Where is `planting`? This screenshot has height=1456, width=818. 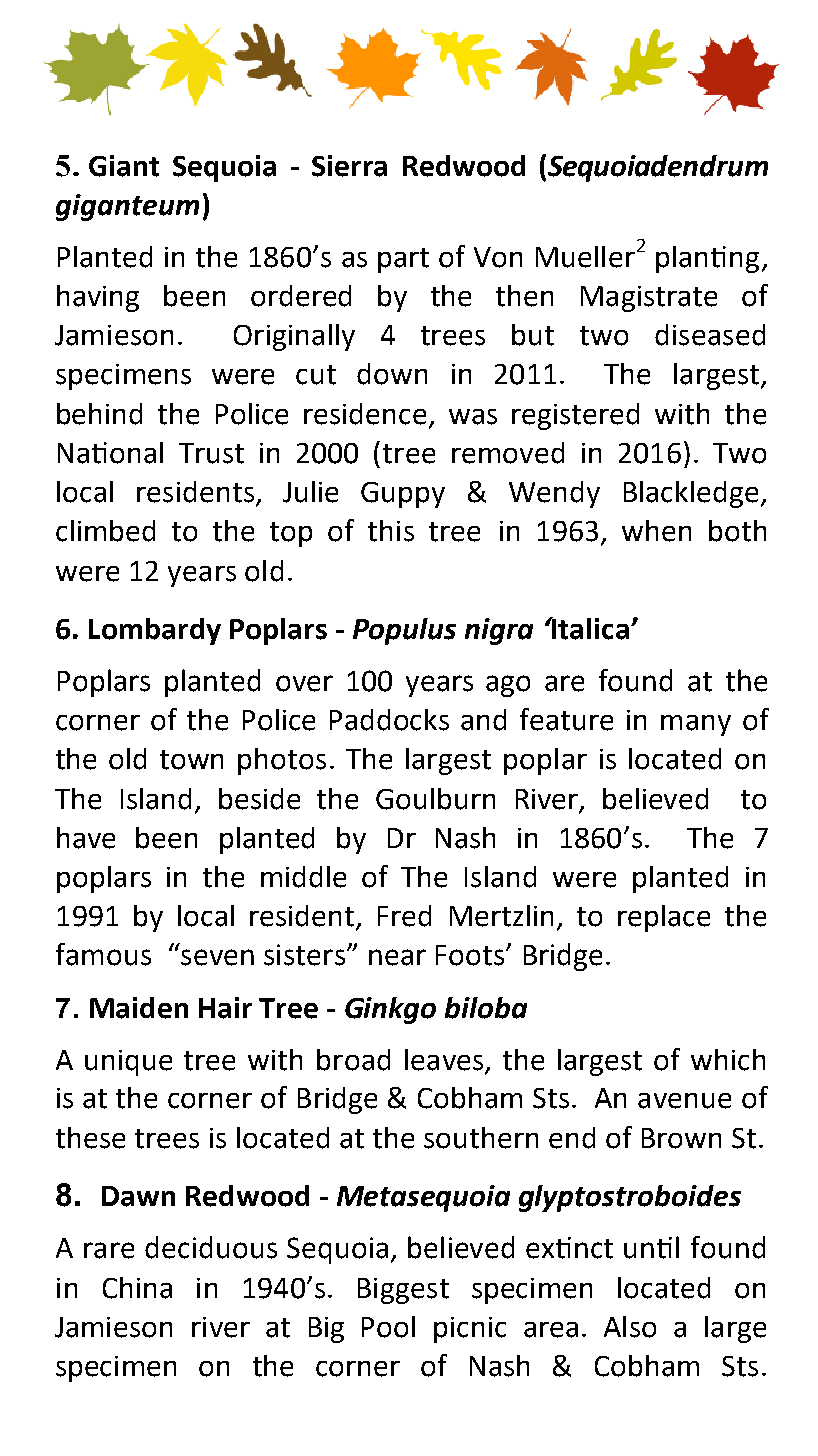
planting is located at coordinates (707, 259).
